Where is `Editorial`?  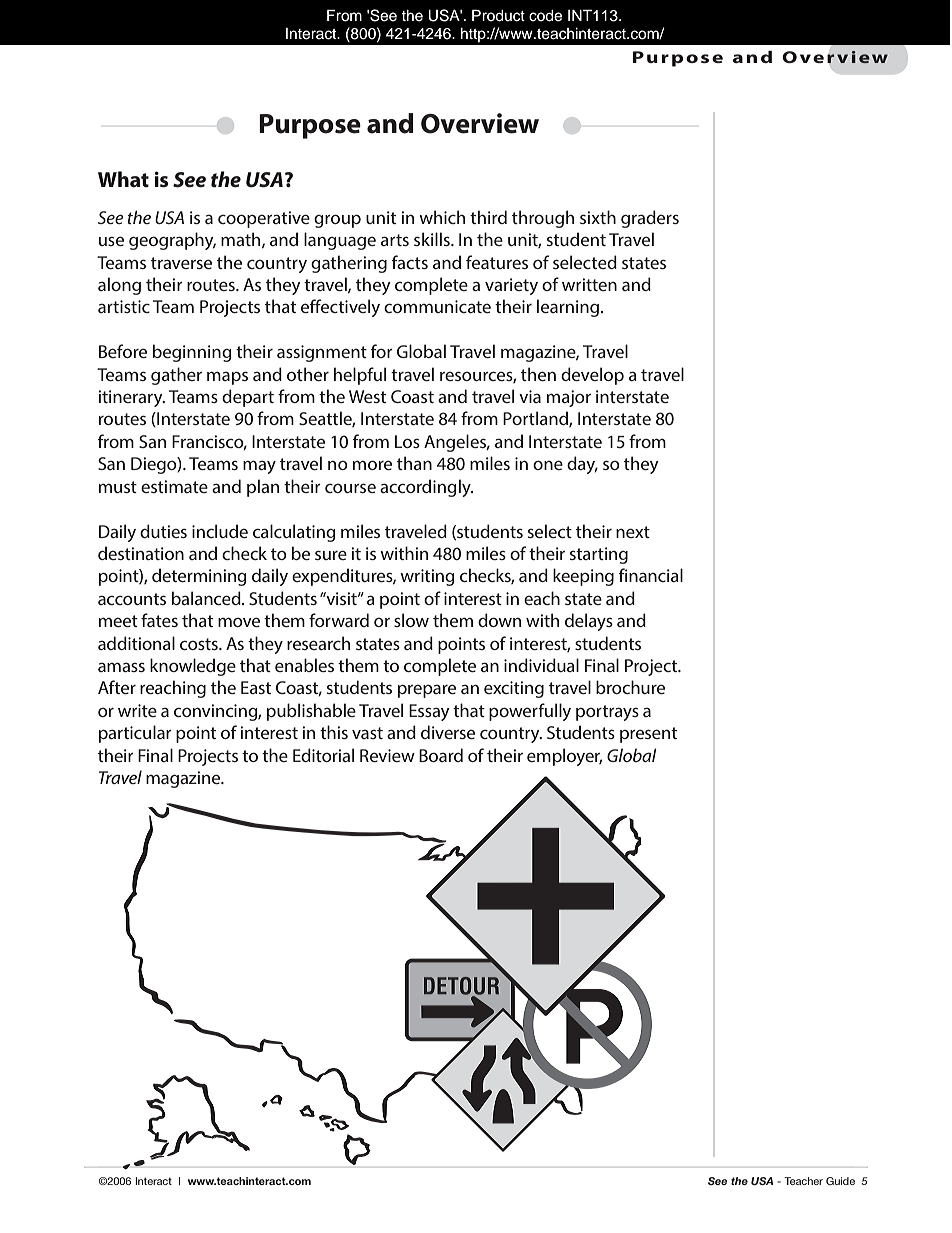 Editorial is located at coordinates (323, 755).
